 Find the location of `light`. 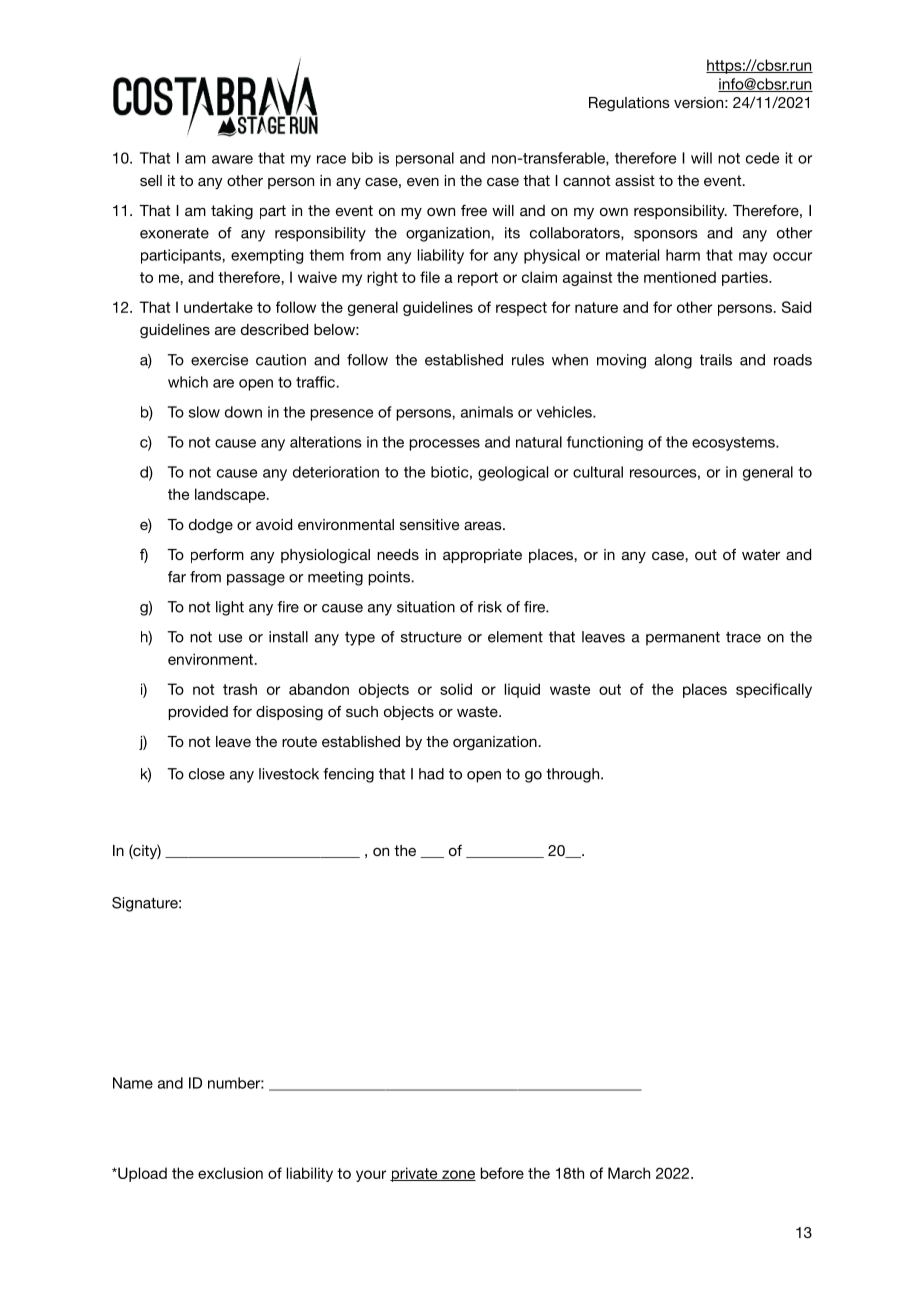

light is located at coordinates (230, 608).
